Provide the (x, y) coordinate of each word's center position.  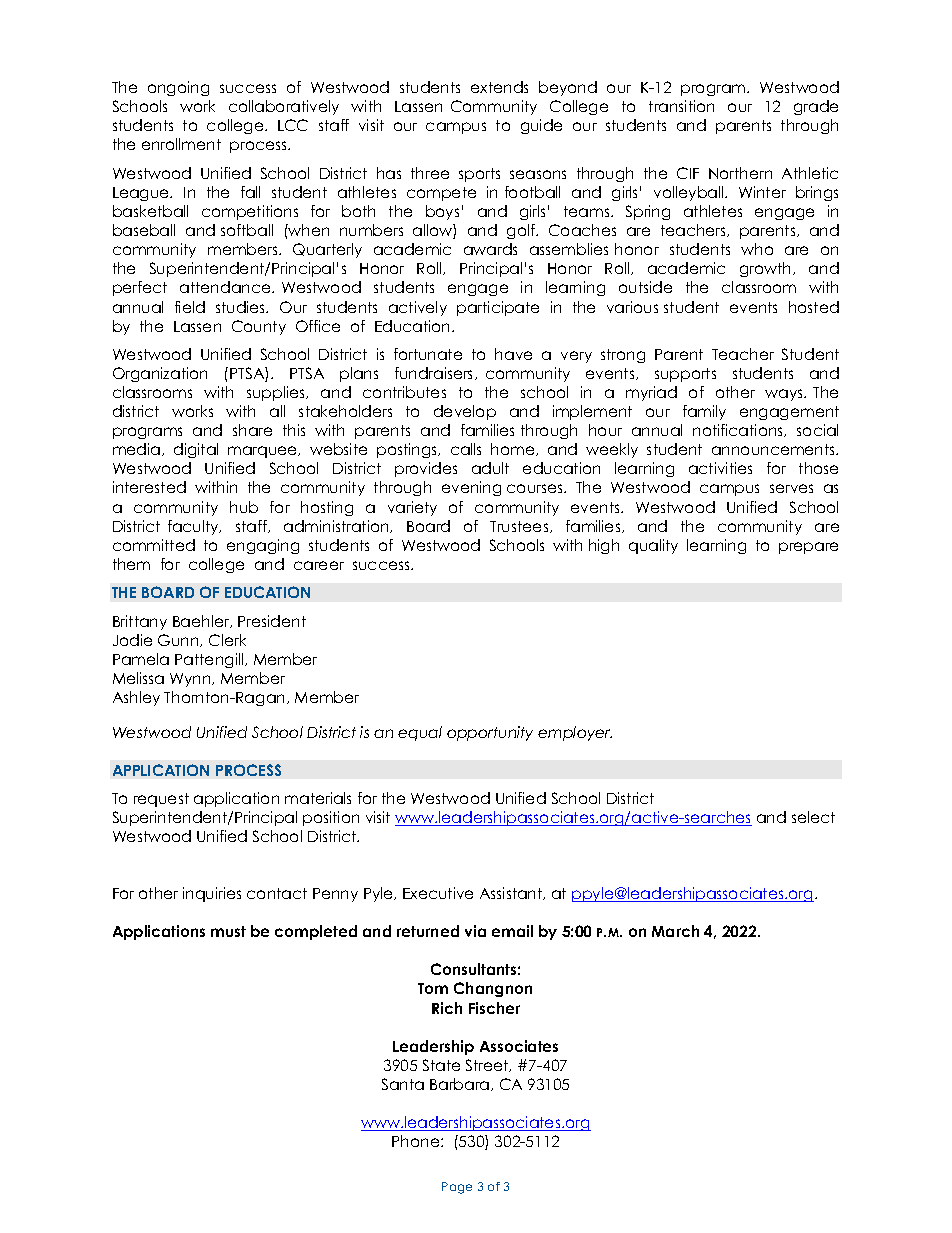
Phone (417, 1141)
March (675, 931)
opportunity (490, 733)
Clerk (227, 640)
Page (457, 1188)
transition (681, 106)
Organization (160, 374)
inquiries (212, 894)
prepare (808, 548)
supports (685, 375)
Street (488, 1065)
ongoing (178, 88)
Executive (438, 893)
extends (499, 87)
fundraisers (435, 373)
